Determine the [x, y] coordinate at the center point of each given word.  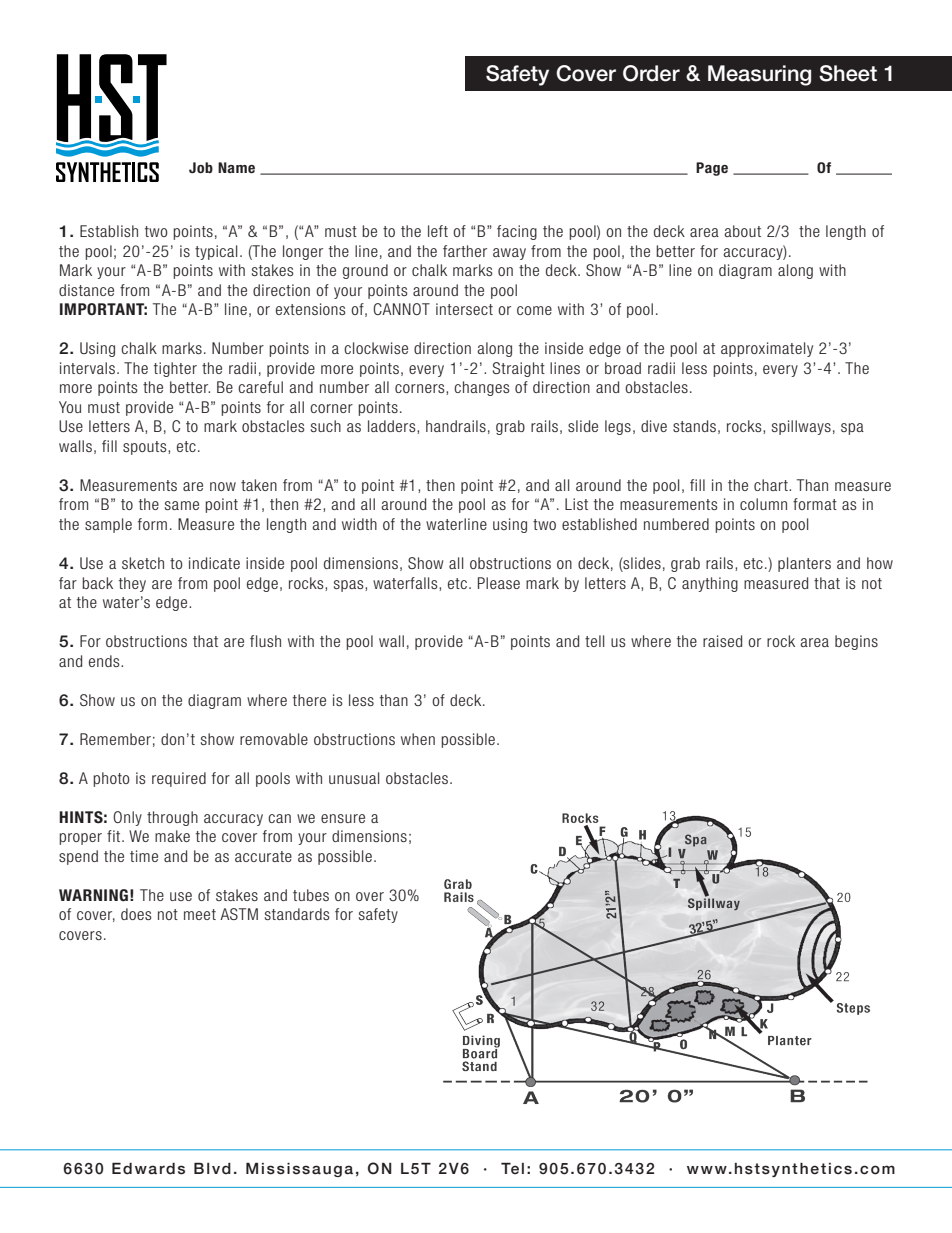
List [576, 504]
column [763, 504]
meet [200, 914]
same [182, 505]
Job [201, 167]
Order [651, 73]
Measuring [759, 75]
